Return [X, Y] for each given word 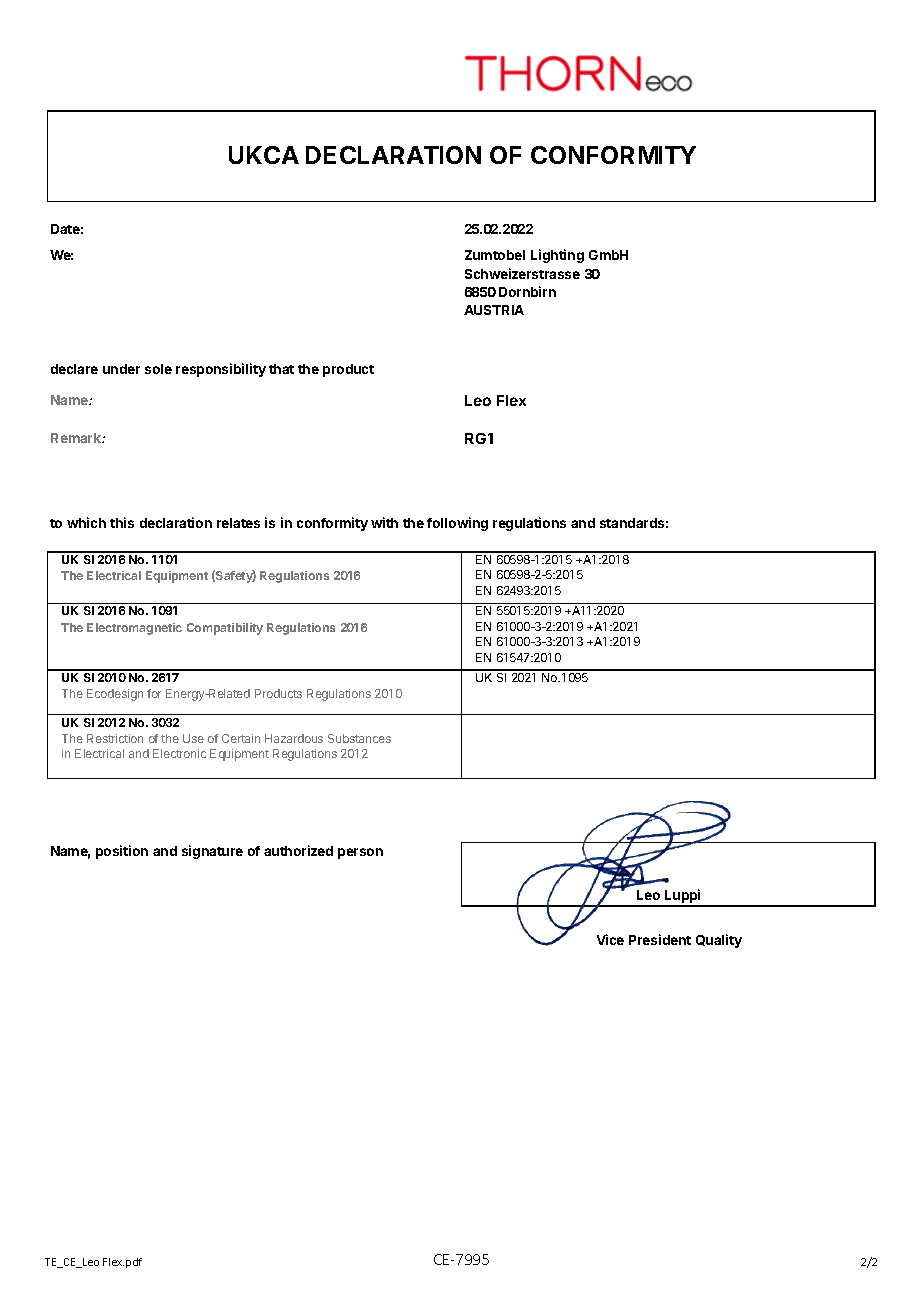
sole [158, 369]
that [281, 369]
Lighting [557, 256]
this [122, 522]
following [457, 524]
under [121, 369]
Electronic [179, 753]
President [660, 939]
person [360, 853]
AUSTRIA [494, 310]
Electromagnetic [134, 629]
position [122, 852]
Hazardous [294, 738]
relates [238, 523]
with [384, 522]
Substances [359, 738]
